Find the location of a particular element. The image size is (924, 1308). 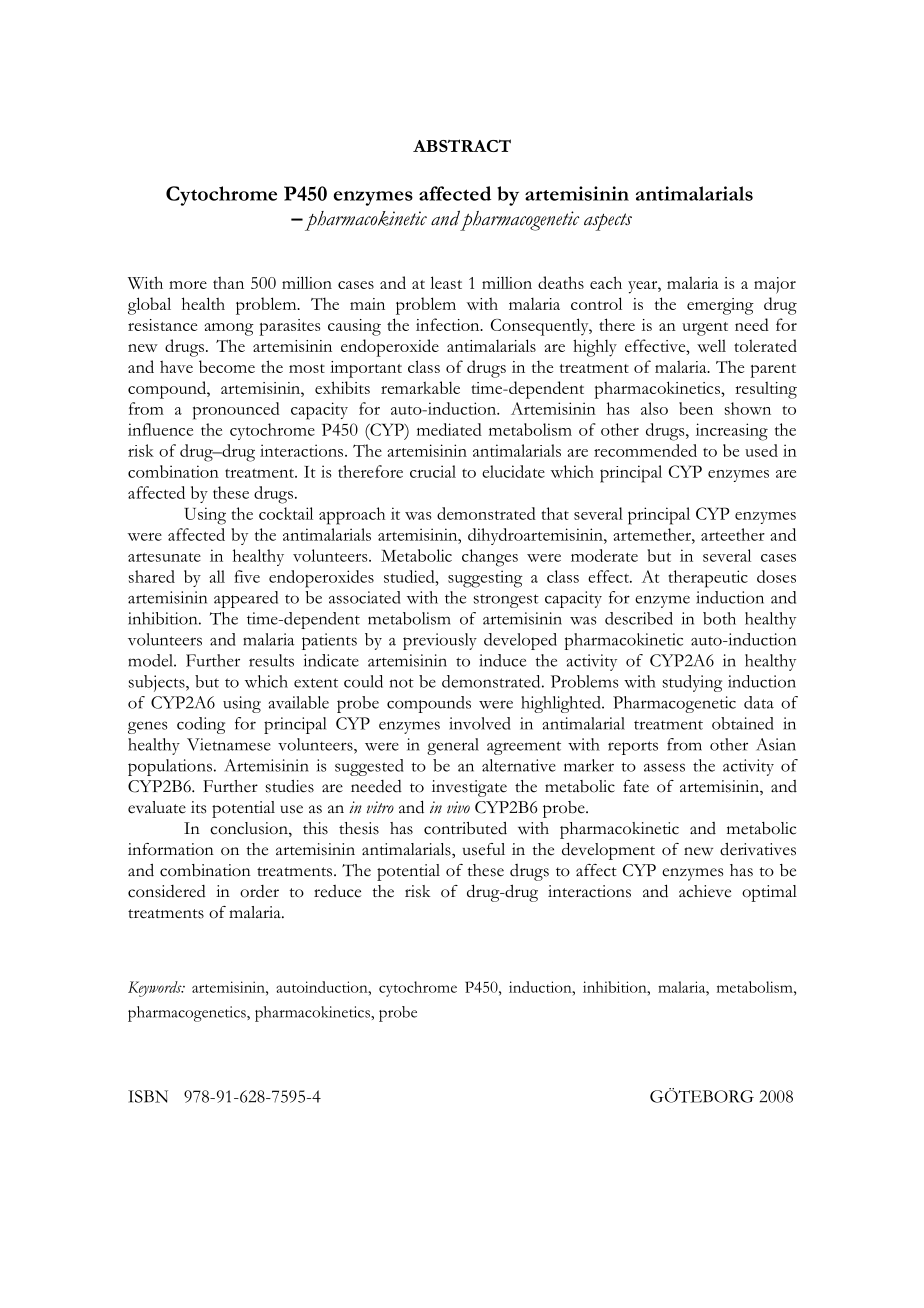

aspects is located at coordinates (608, 222).
